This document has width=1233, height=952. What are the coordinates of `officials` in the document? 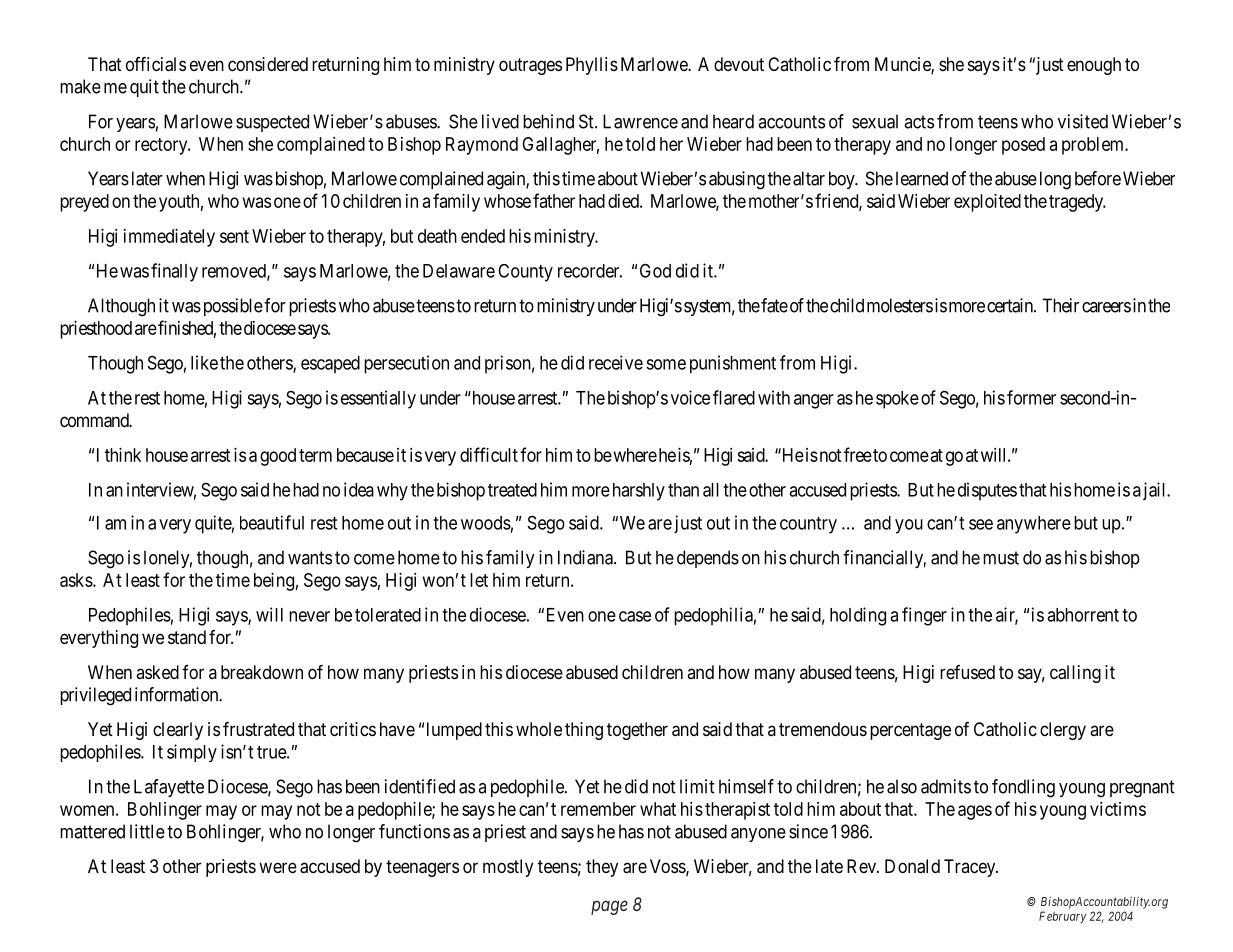 It's located at (156, 64).
